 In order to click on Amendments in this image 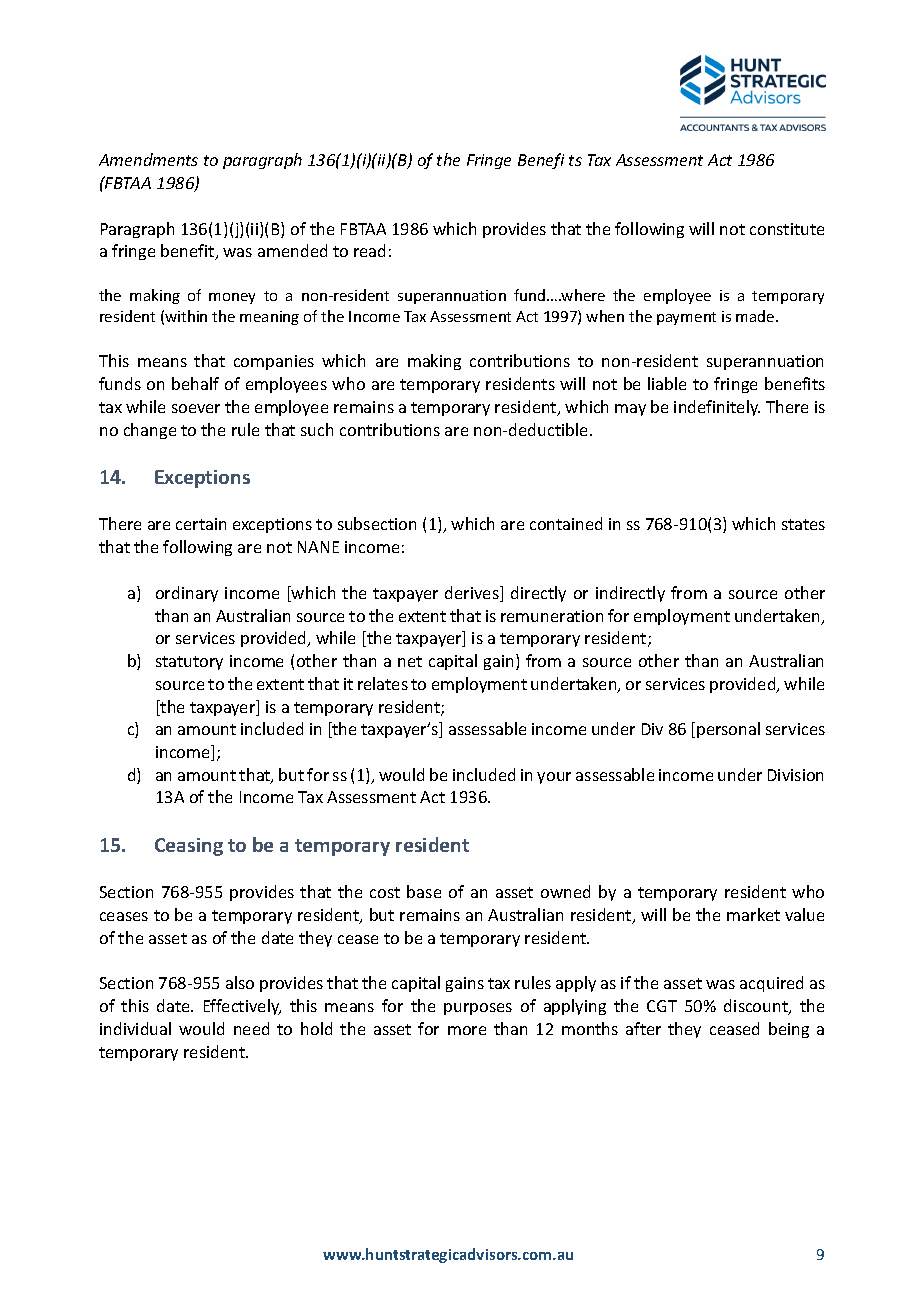, I will do `click(148, 159)`.
